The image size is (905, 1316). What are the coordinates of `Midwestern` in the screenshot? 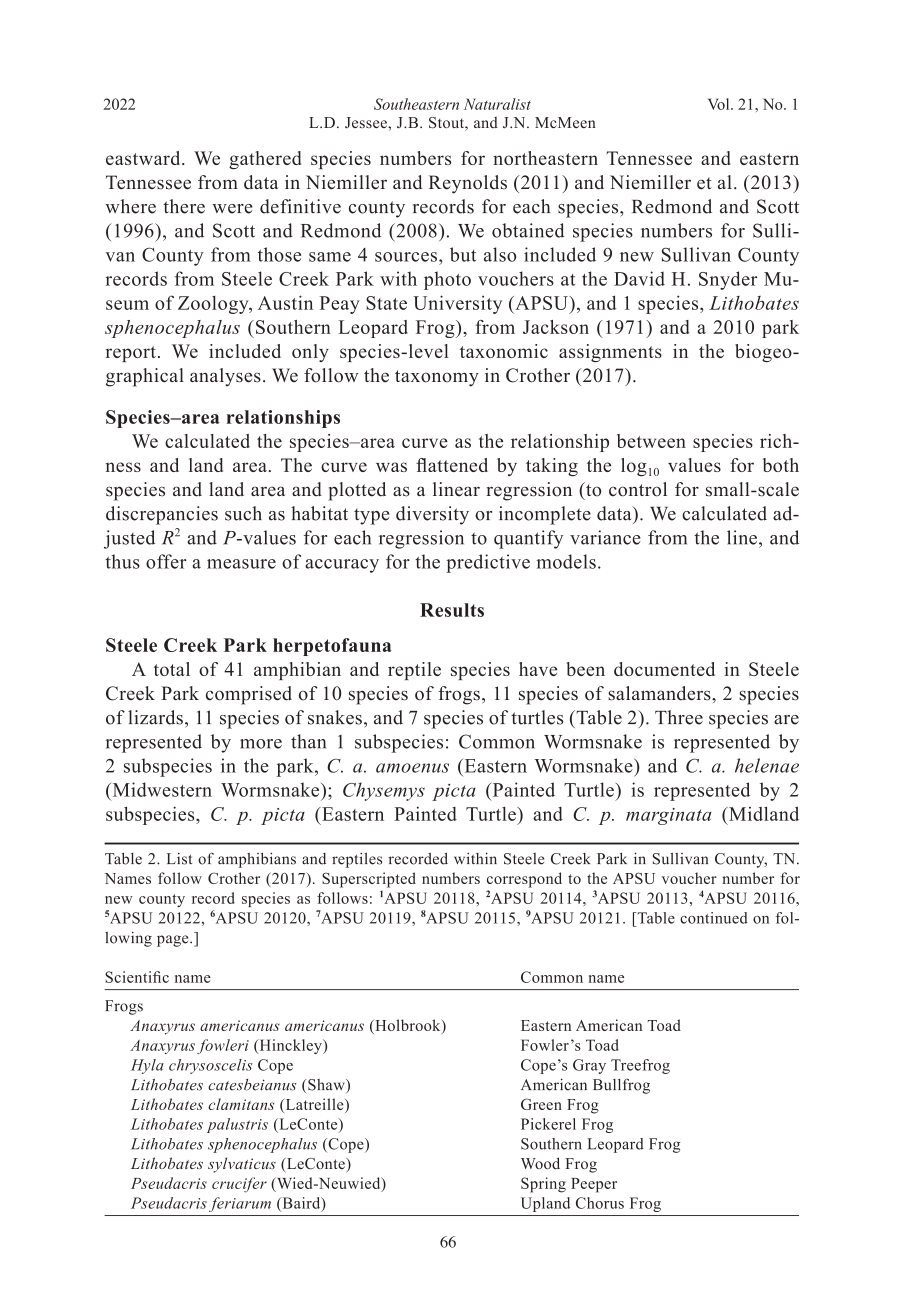 It's located at (161, 789).
